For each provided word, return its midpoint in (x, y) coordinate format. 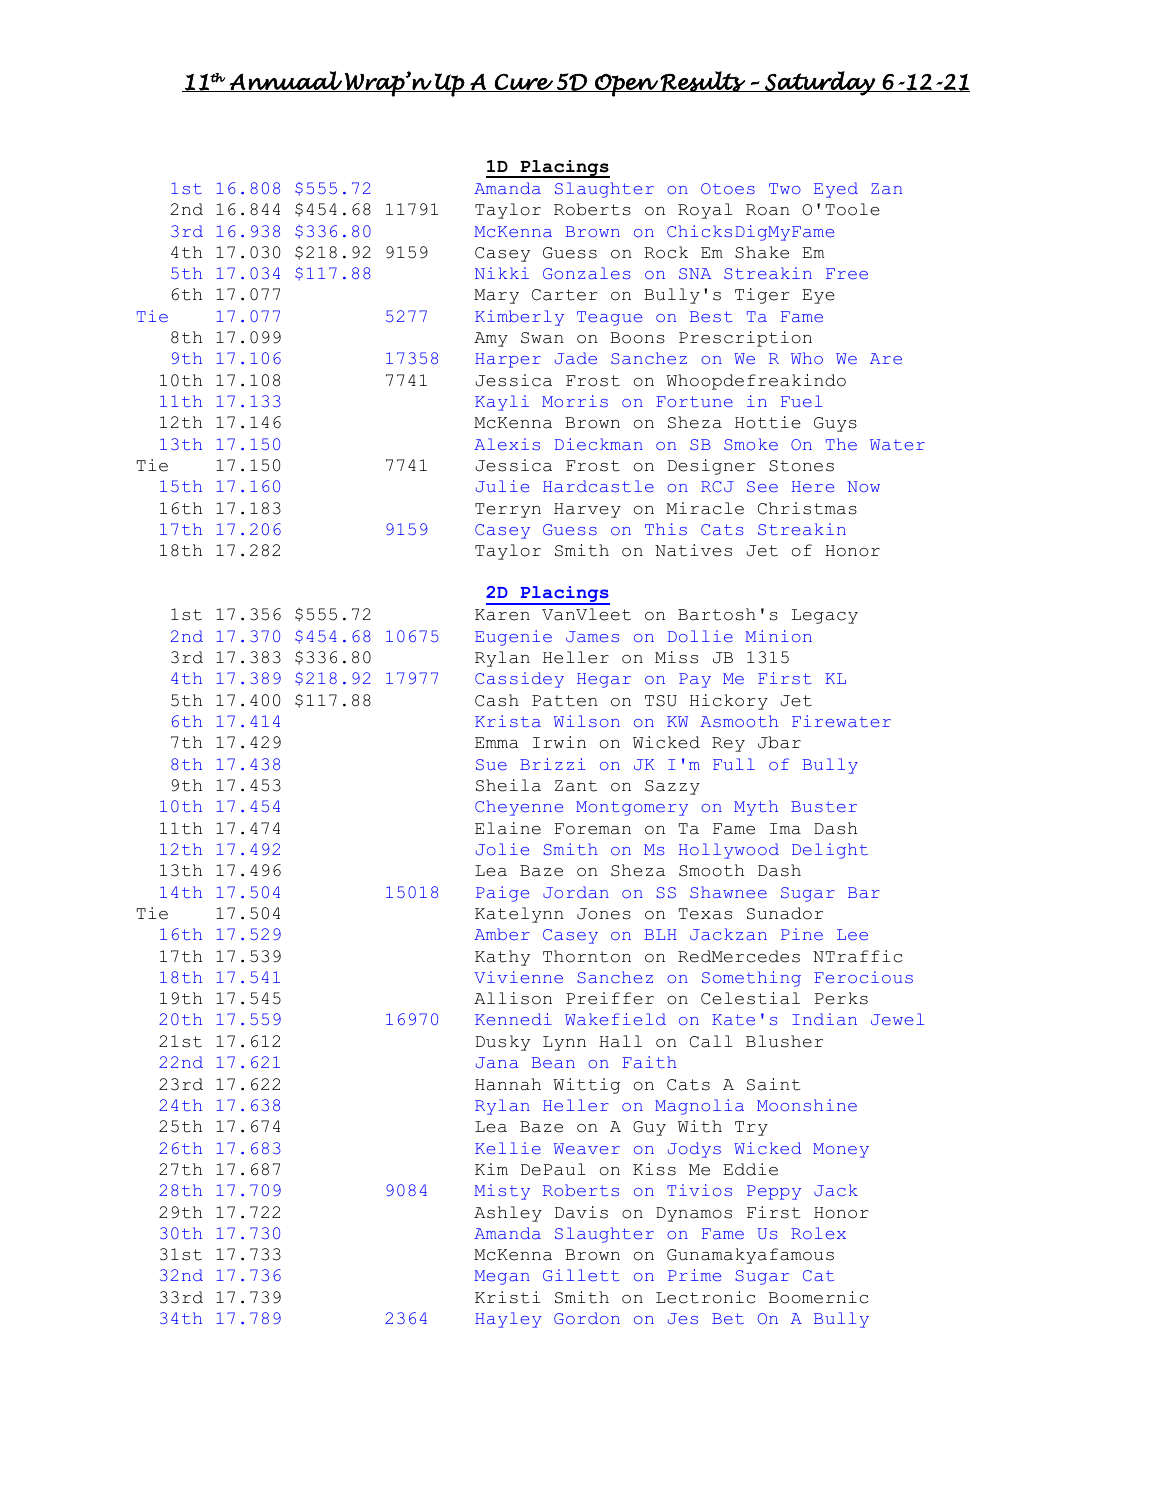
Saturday (820, 83)
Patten (565, 701)
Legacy (825, 616)
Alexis (507, 444)
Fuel (802, 401)
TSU (661, 701)
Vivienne (518, 977)
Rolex (818, 1233)
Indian (825, 1019)
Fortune (694, 402)
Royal (705, 211)
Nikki (502, 273)
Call (711, 1041)
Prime (694, 1275)
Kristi (507, 1297)
